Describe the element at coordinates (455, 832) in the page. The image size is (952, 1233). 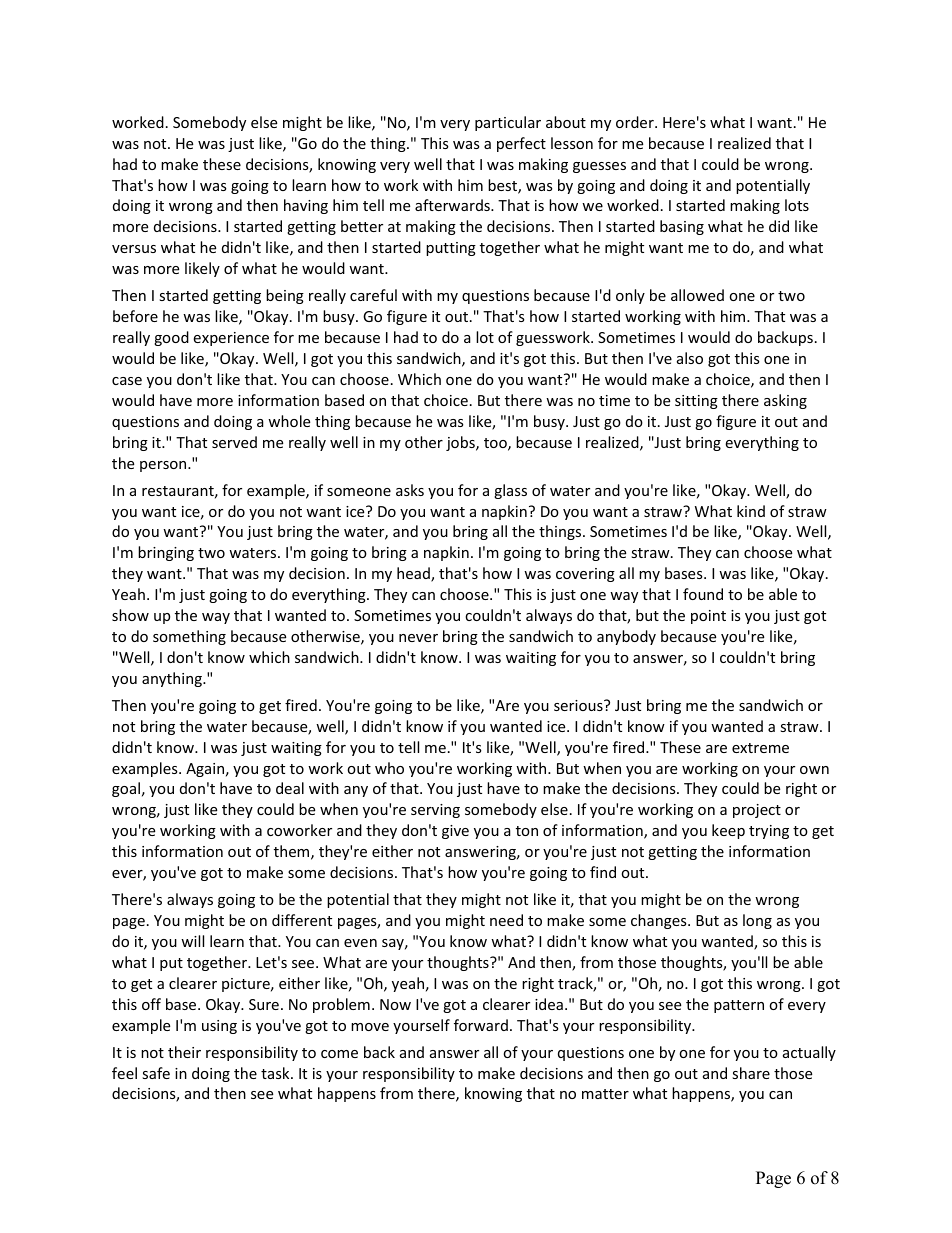
I see `give` at that location.
